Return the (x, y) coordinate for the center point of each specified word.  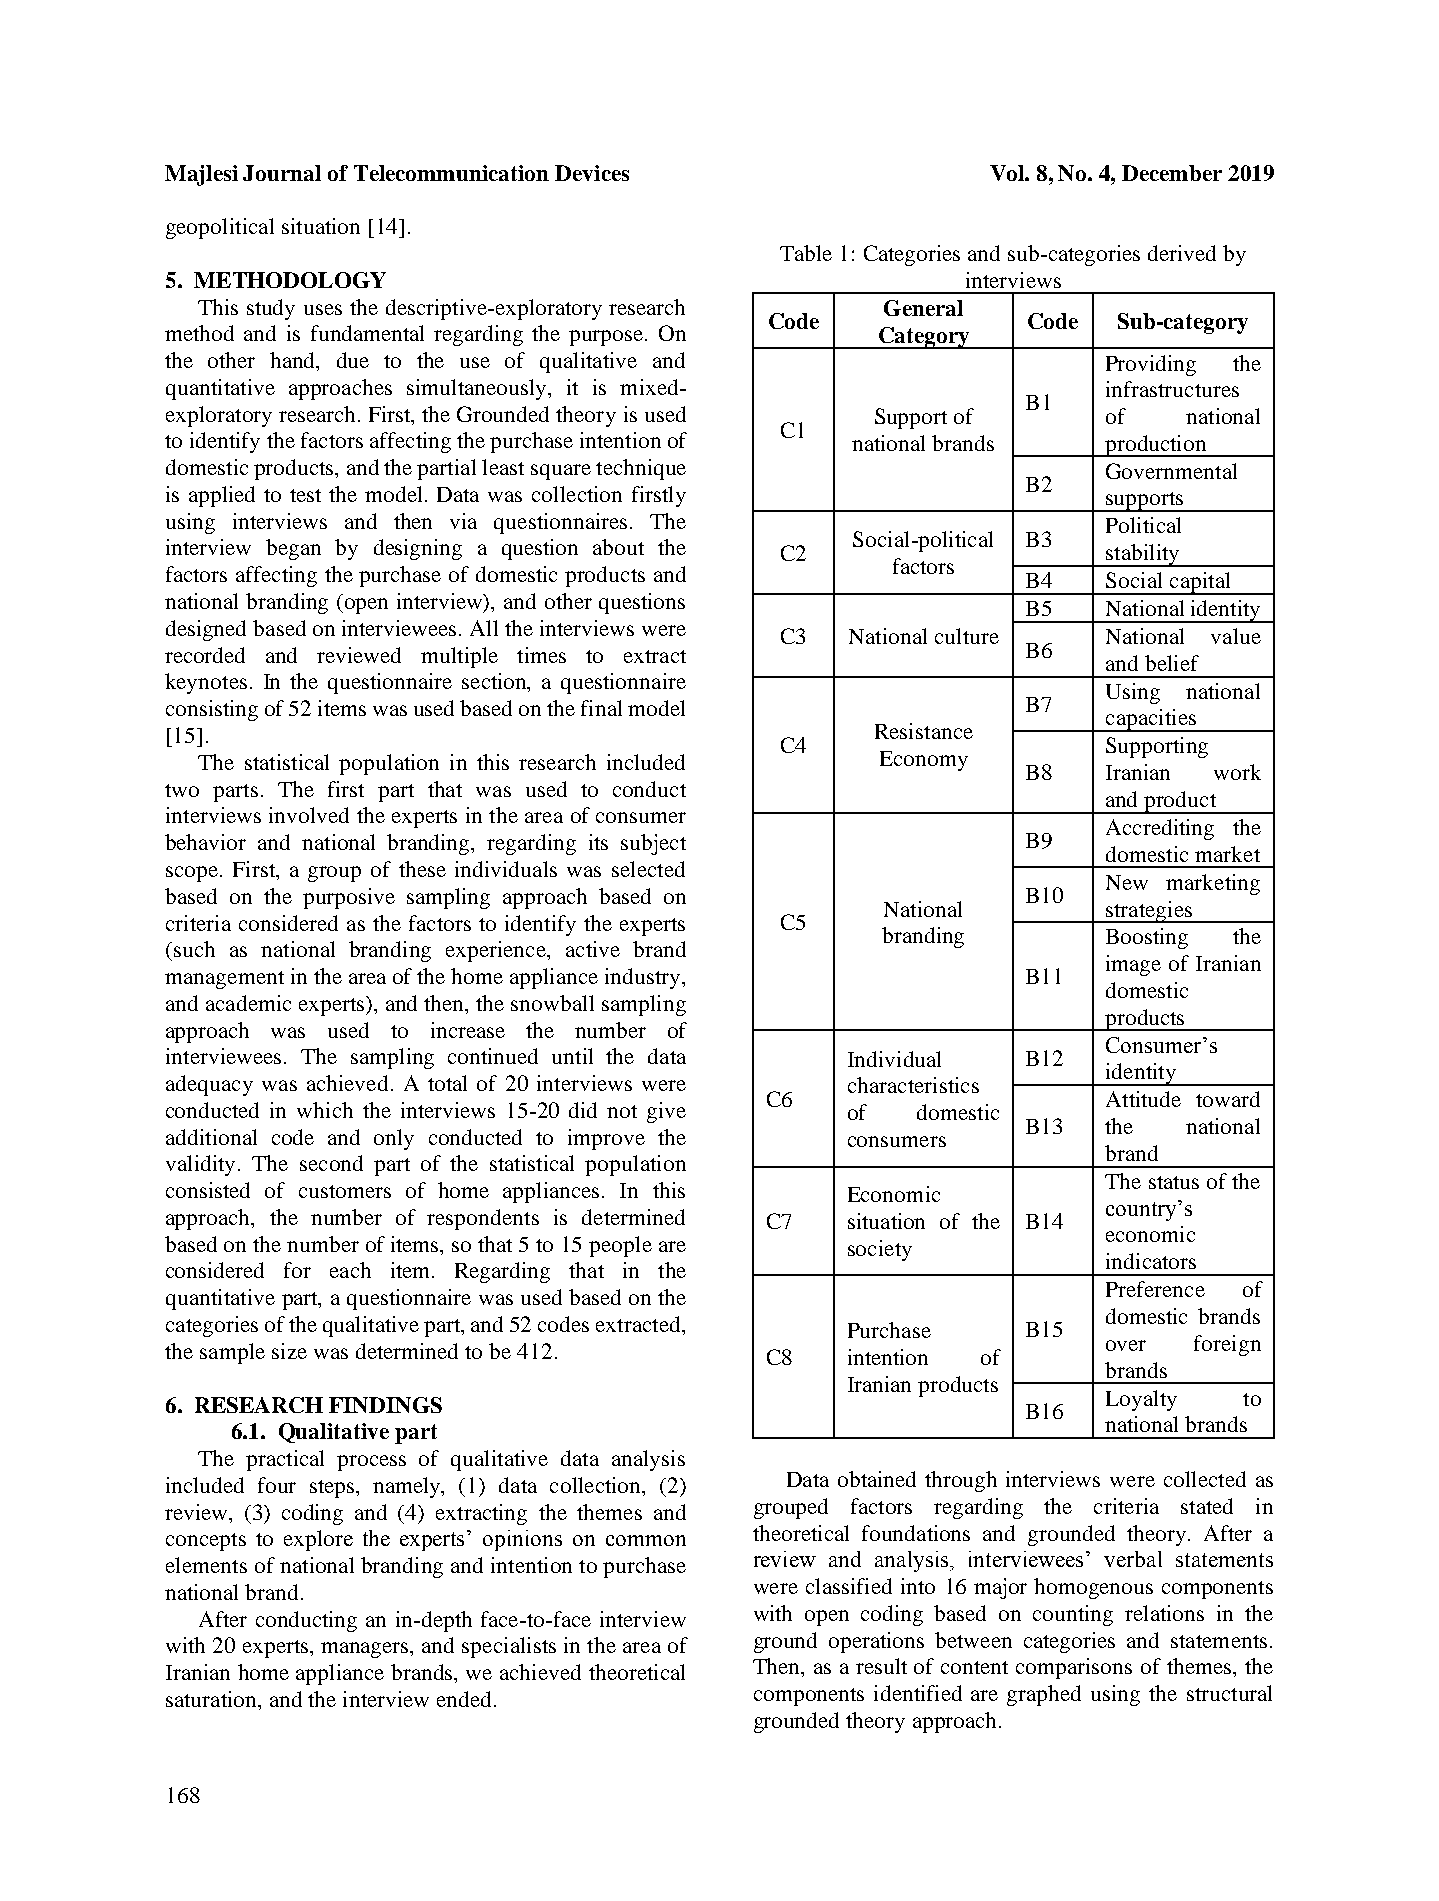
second (331, 1163)
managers (366, 1650)
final (601, 708)
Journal (282, 173)
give (666, 1112)
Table (806, 253)
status (1174, 1182)
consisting (212, 710)
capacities (1151, 720)
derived (1182, 253)
